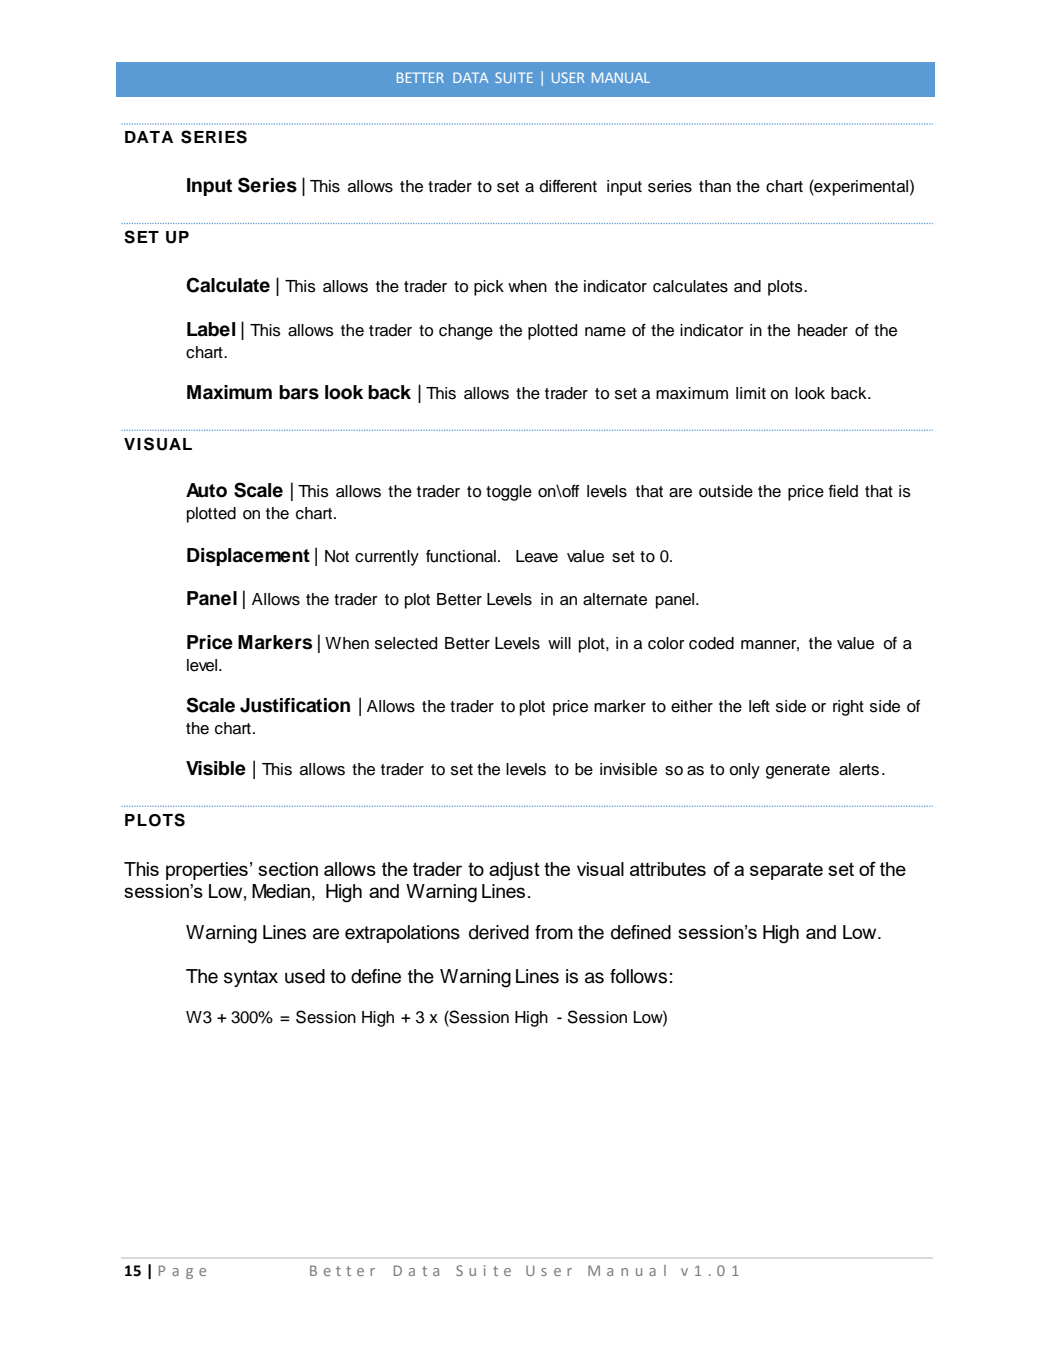 This screenshot has width=1053, height=1363. I want to click on than, so click(715, 186).
